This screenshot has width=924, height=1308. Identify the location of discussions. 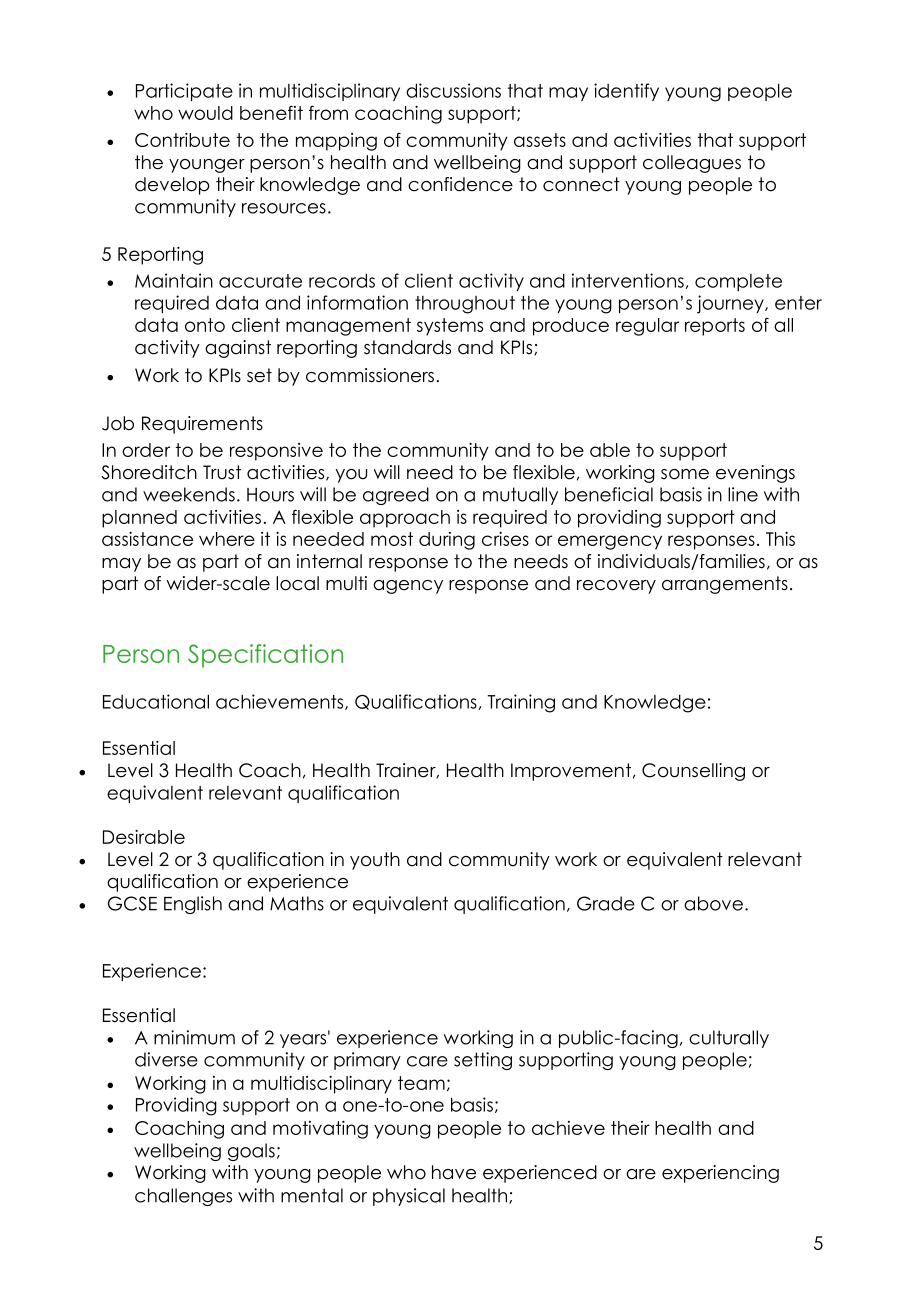
(453, 90).
